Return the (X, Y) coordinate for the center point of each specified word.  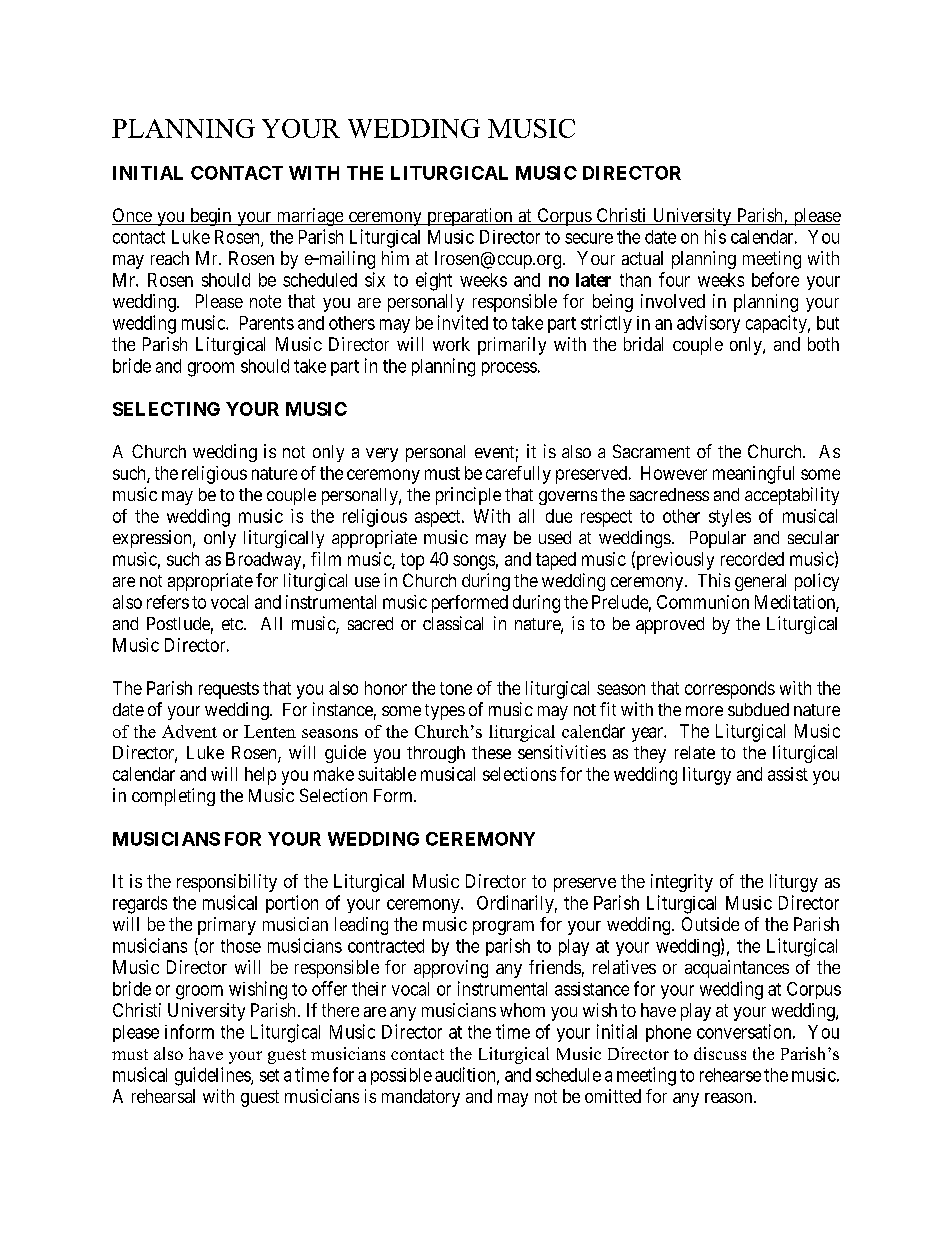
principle (468, 496)
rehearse (730, 1075)
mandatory (421, 1098)
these (491, 752)
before (775, 279)
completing (173, 797)
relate (695, 752)
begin (211, 217)
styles (730, 518)
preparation (469, 217)
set (269, 1075)
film (326, 559)
